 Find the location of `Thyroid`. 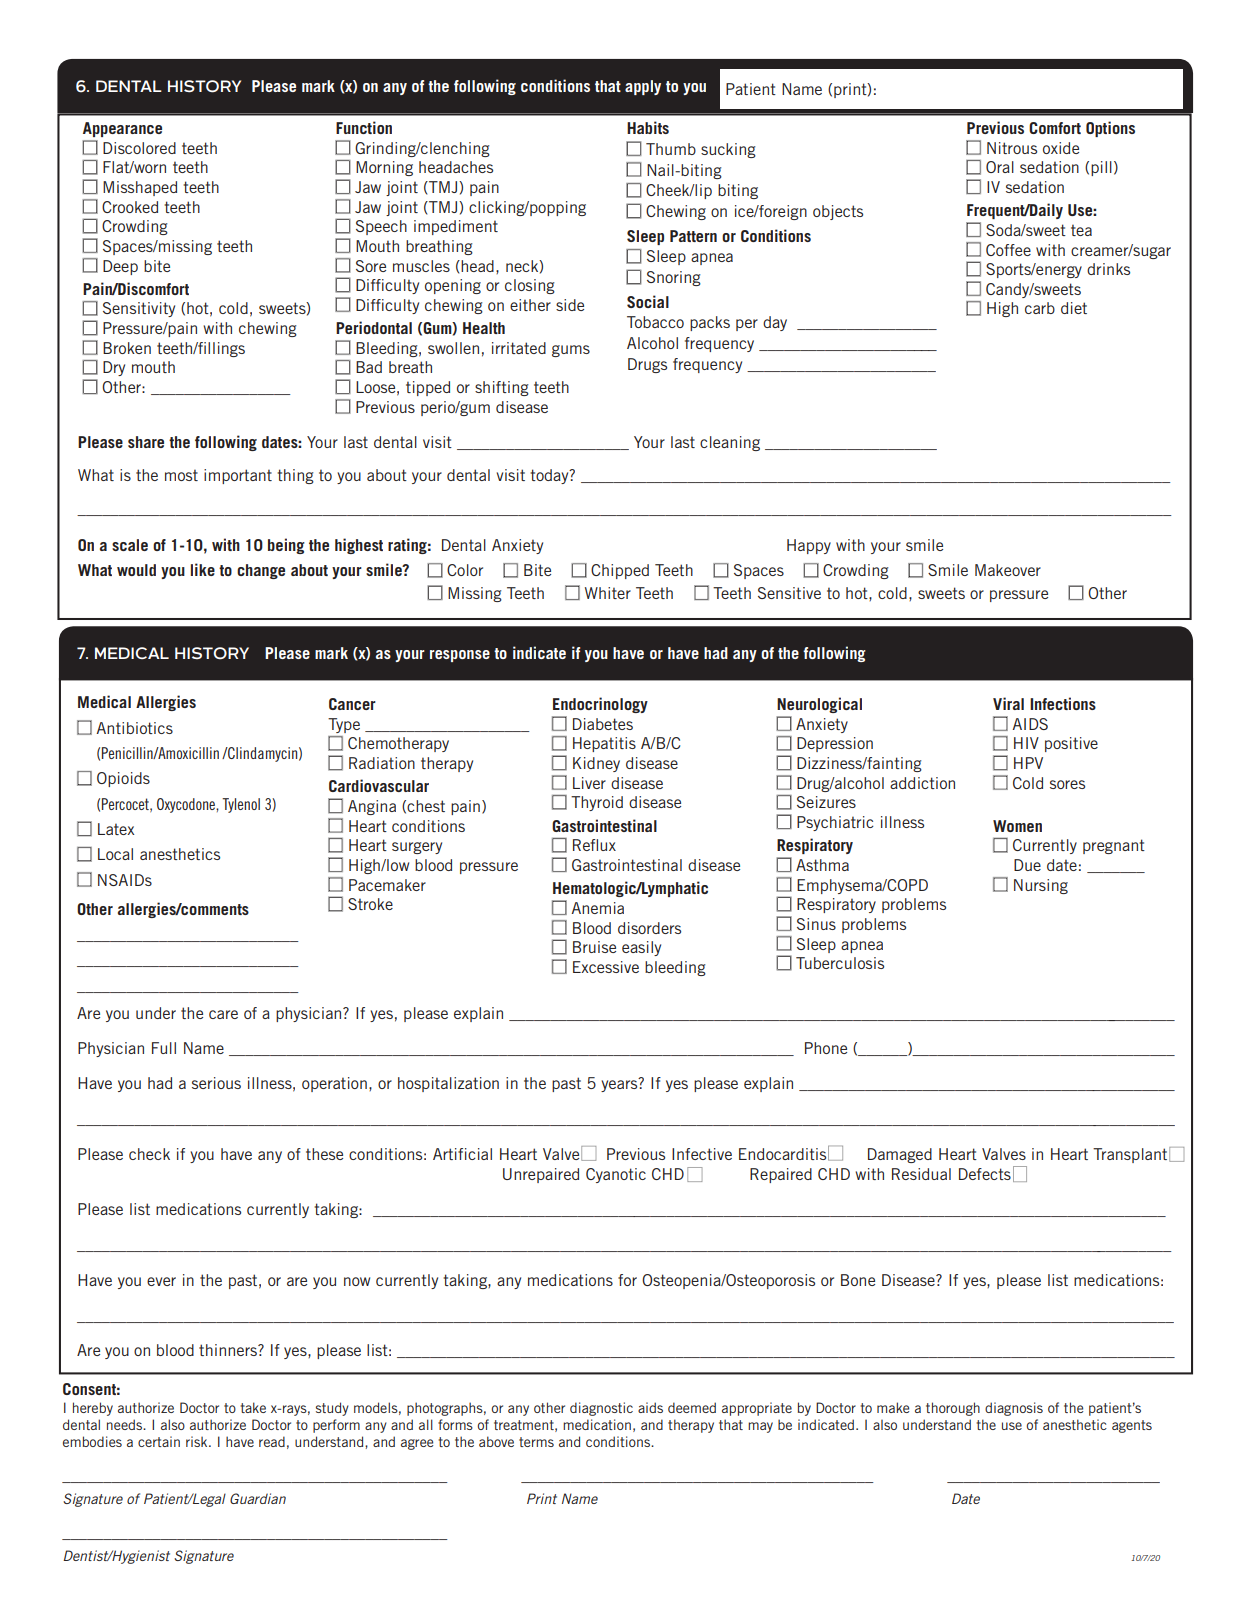

Thyroid is located at coordinates (597, 803).
